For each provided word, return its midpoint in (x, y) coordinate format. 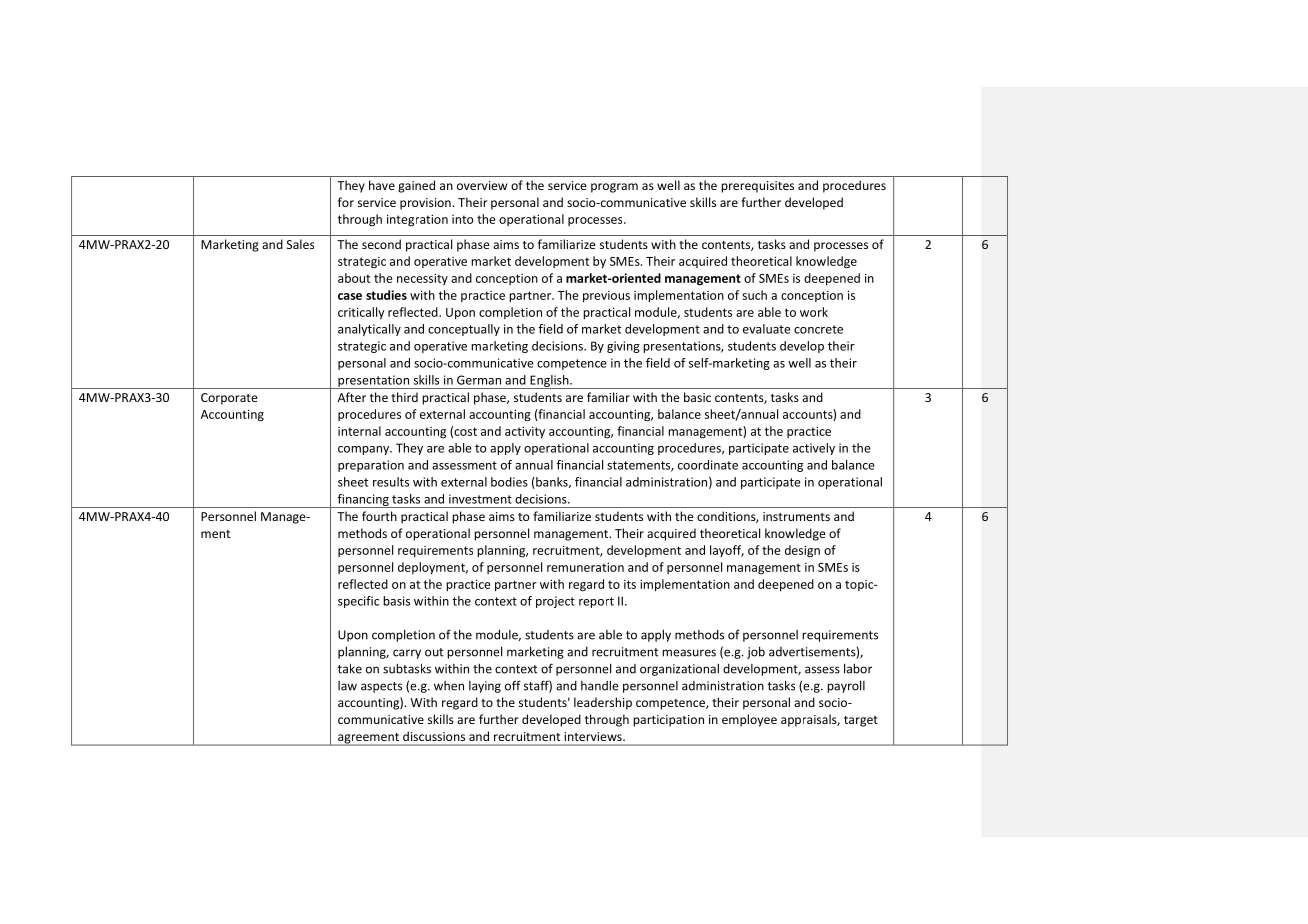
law (347, 686)
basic (697, 397)
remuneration (585, 567)
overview (482, 185)
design (802, 551)
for (346, 202)
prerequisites (757, 187)
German (479, 380)
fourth (379, 516)
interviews (594, 736)
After (352, 397)
